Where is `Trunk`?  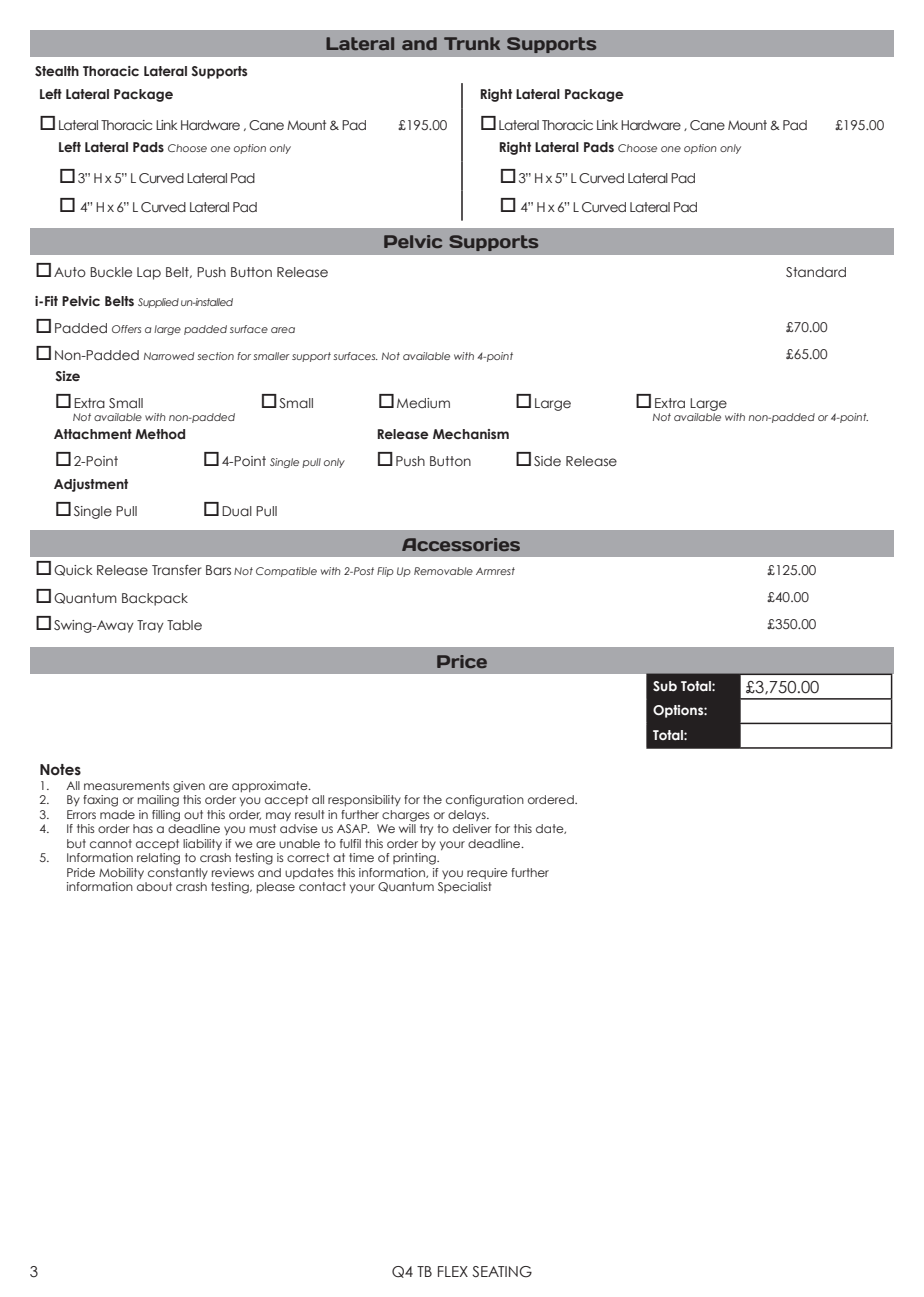 Trunk is located at coordinates (472, 43).
